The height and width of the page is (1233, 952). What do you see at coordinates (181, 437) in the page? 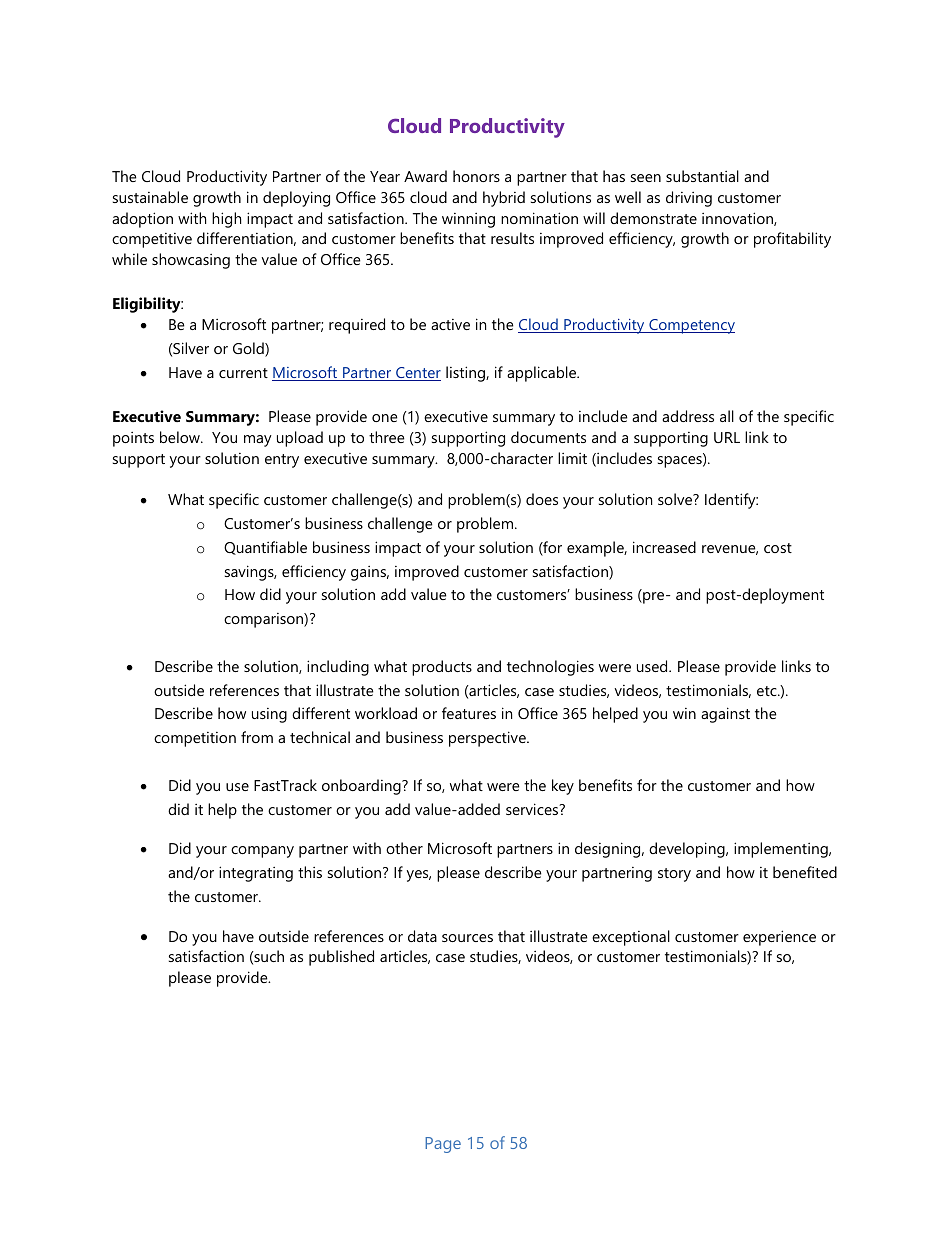
I see `below` at bounding box center [181, 437].
